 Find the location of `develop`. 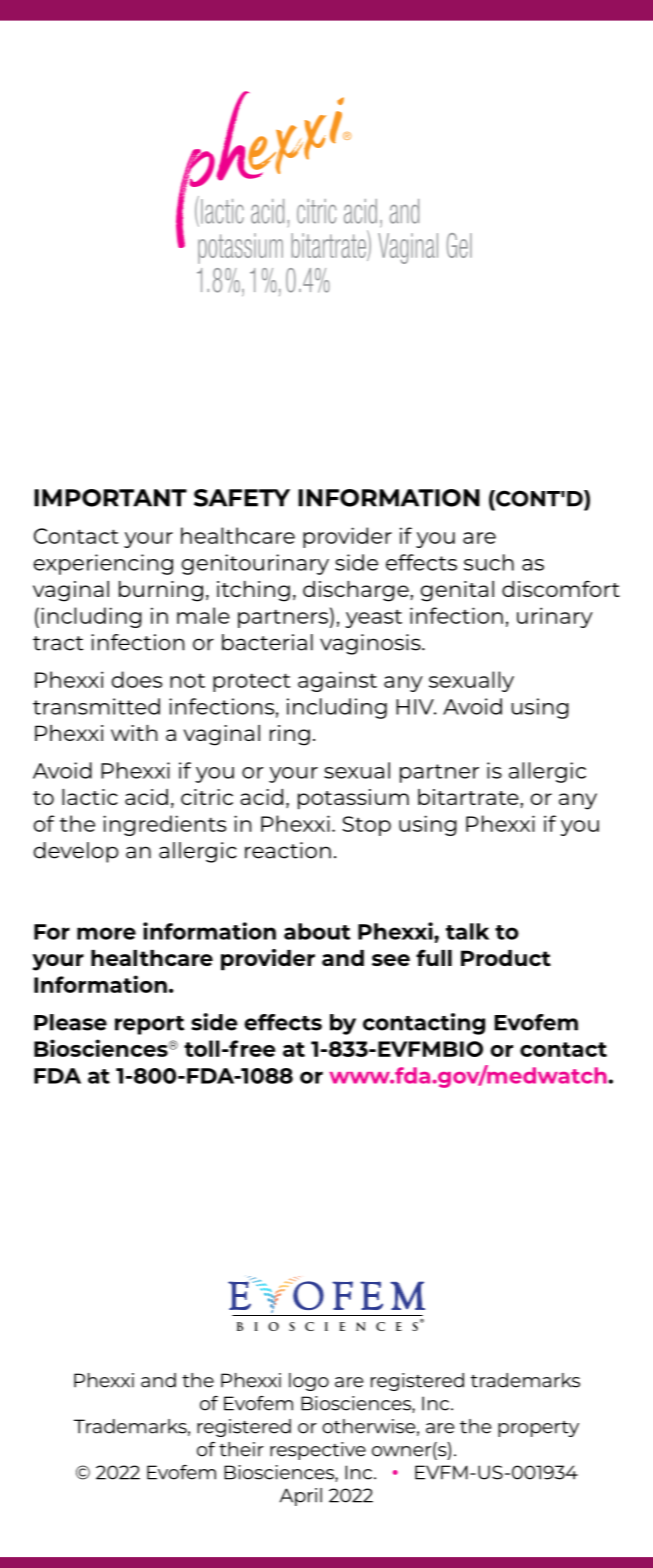

develop is located at coordinates (76, 852).
